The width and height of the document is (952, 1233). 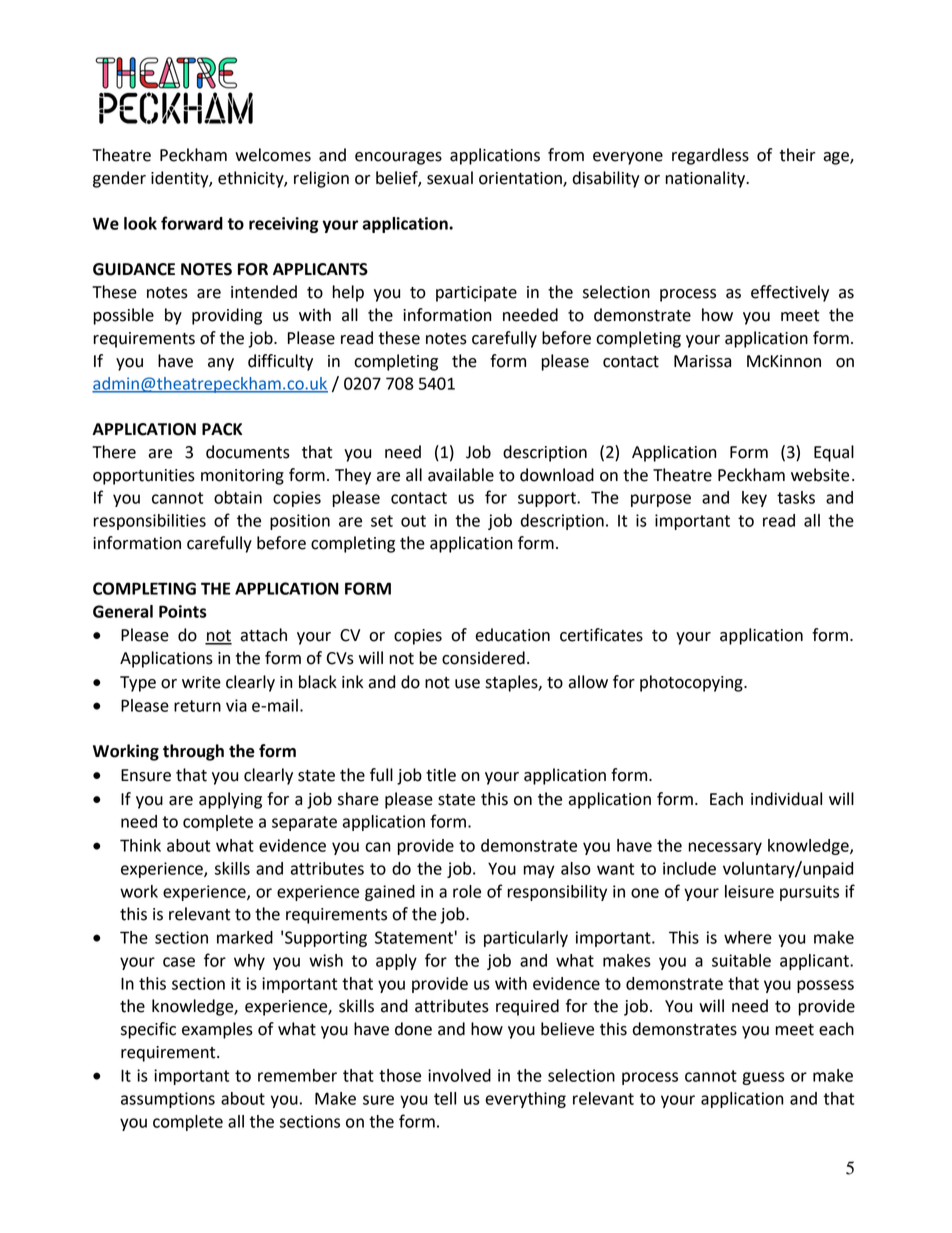 I want to click on necessary, so click(x=725, y=848).
